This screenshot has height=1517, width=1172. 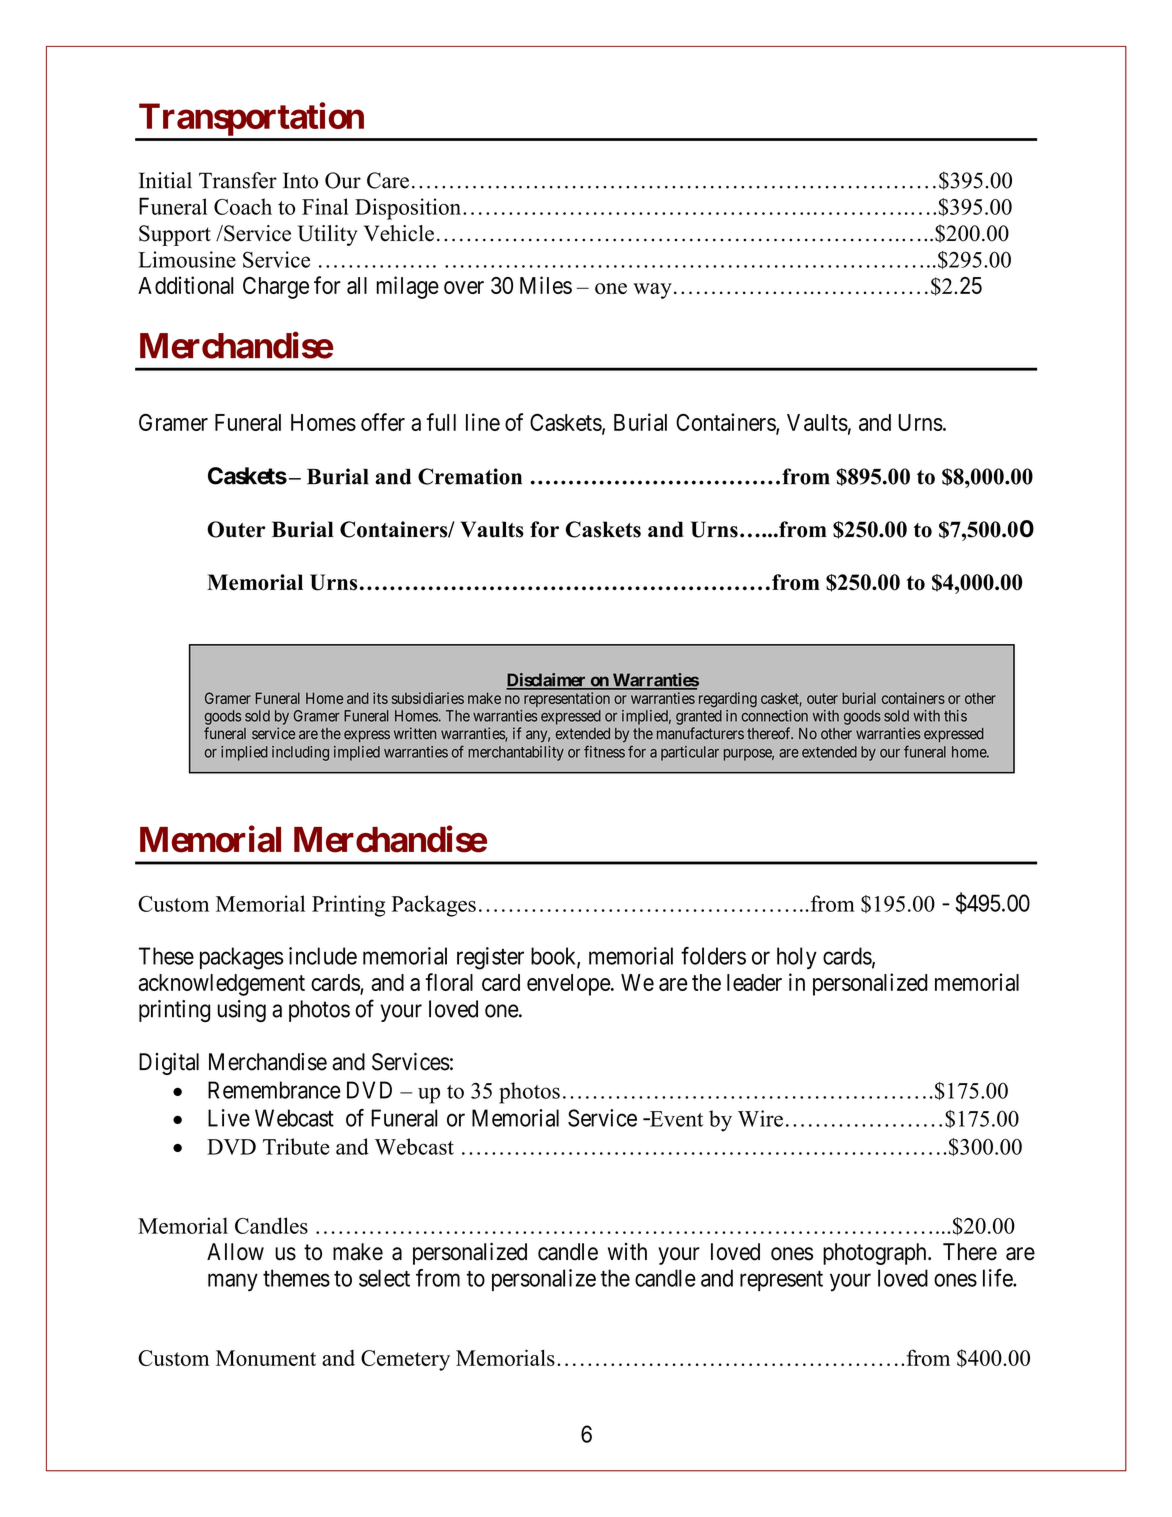 I want to click on Coach, so click(x=243, y=206).
